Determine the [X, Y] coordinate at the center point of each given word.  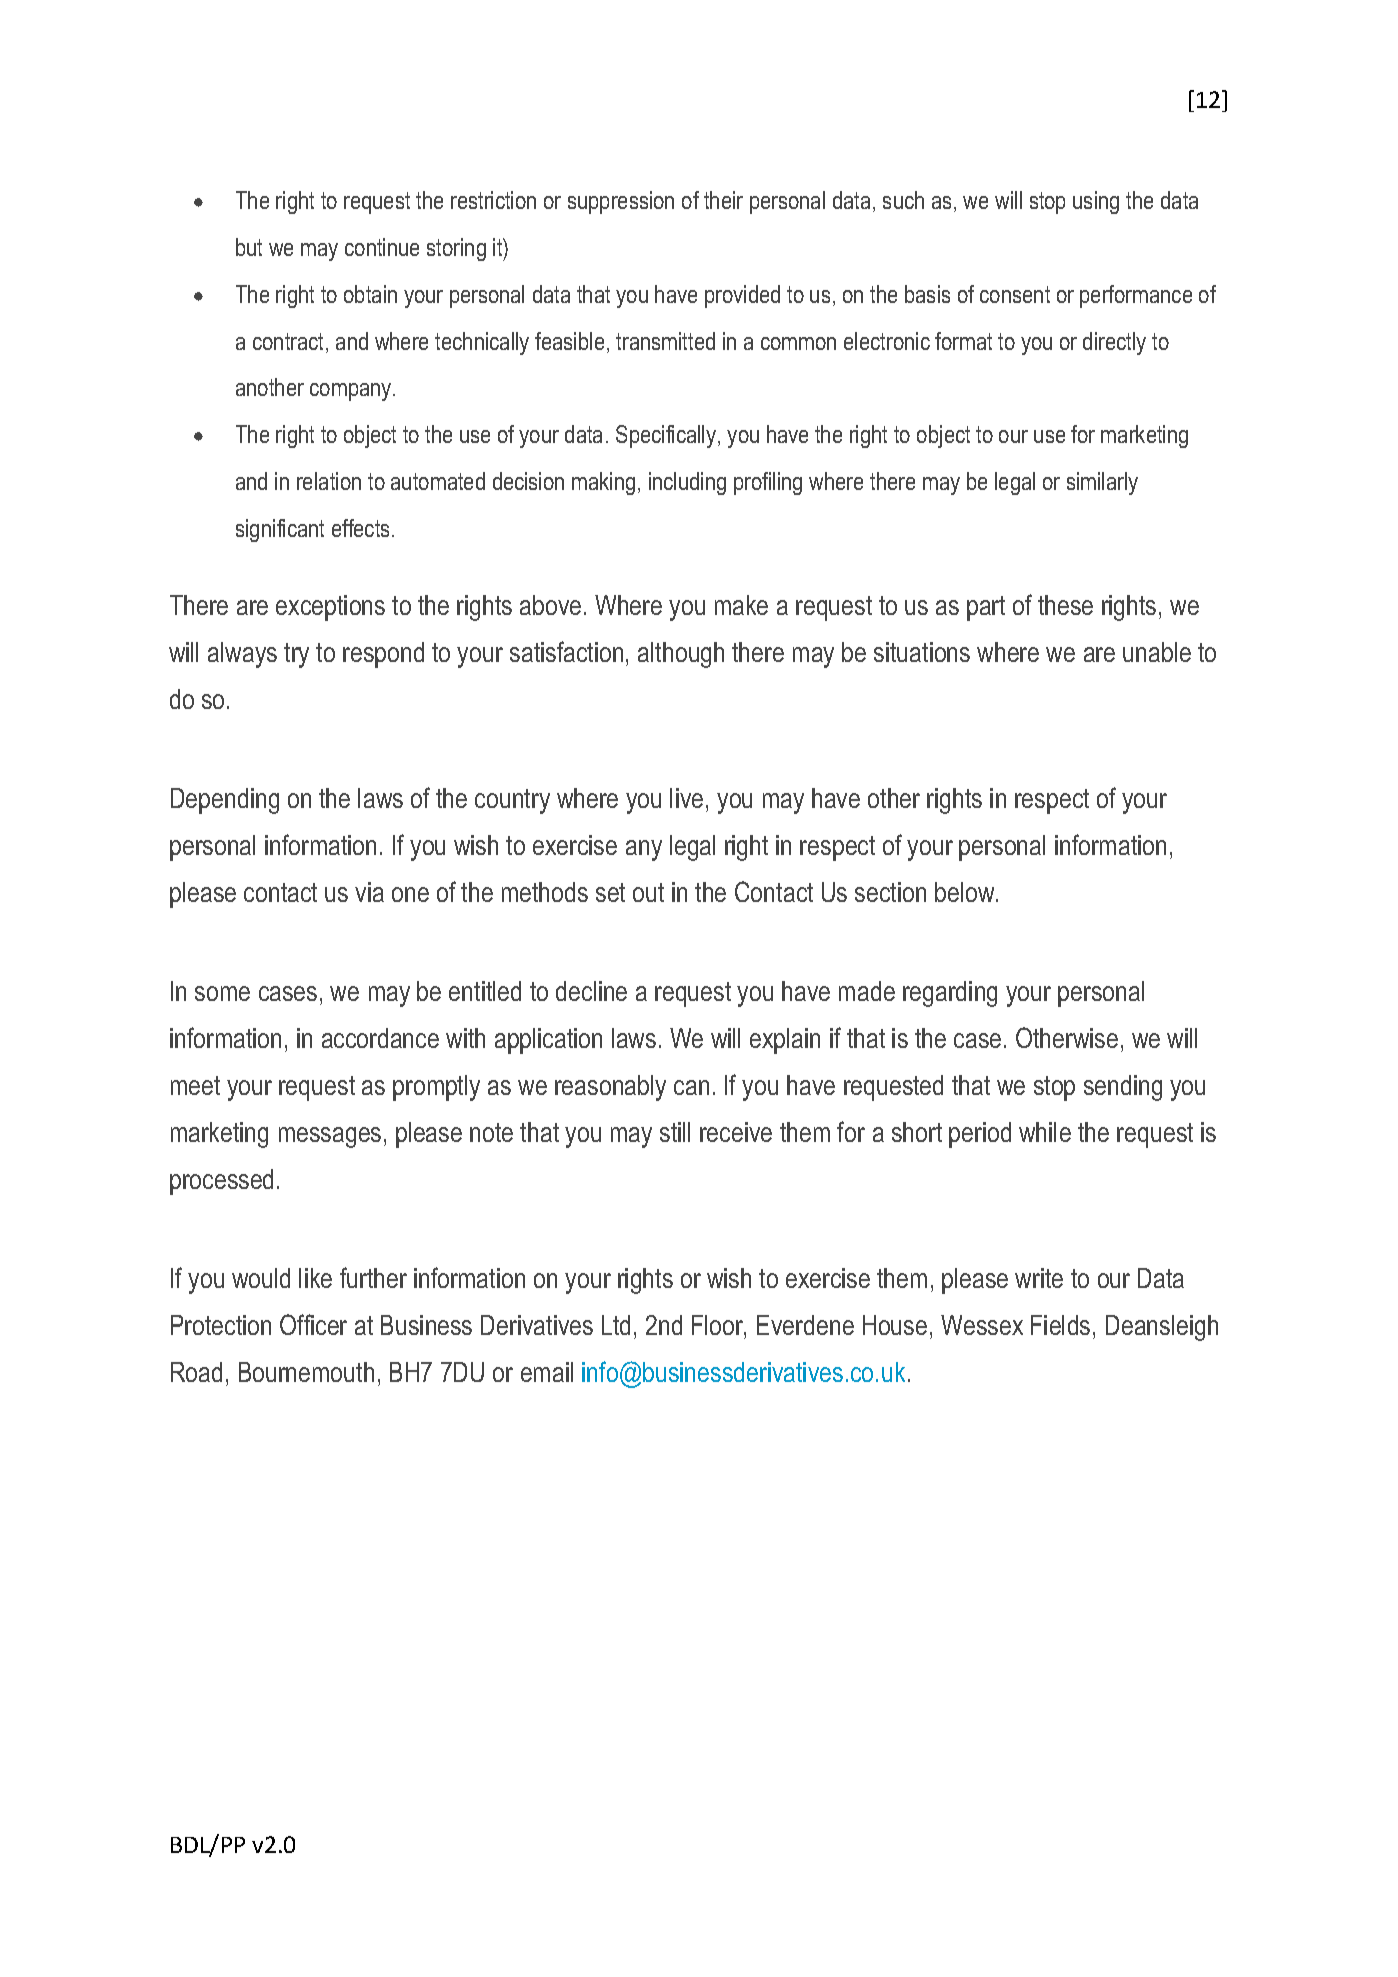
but [249, 247]
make [741, 605]
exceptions [330, 608]
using [1096, 202]
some [222, 993]
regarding [950, 994]
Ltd [616, 1325]
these [1065, 605]
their [723, 200]
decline [591, 991]
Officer [313, 1324]
